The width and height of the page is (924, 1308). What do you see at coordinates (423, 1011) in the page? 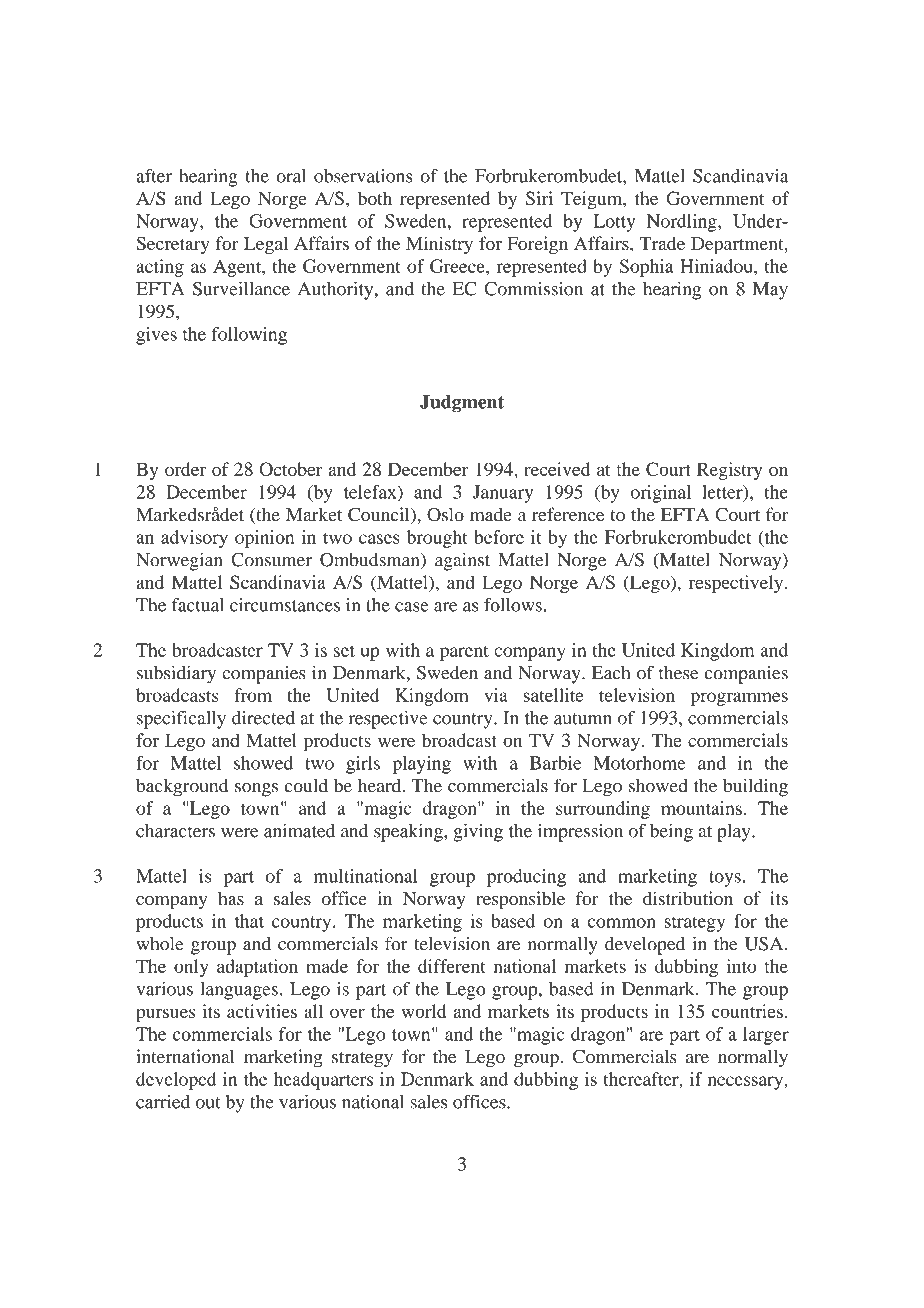
I see `world` at bounding box center [423, 1011].
